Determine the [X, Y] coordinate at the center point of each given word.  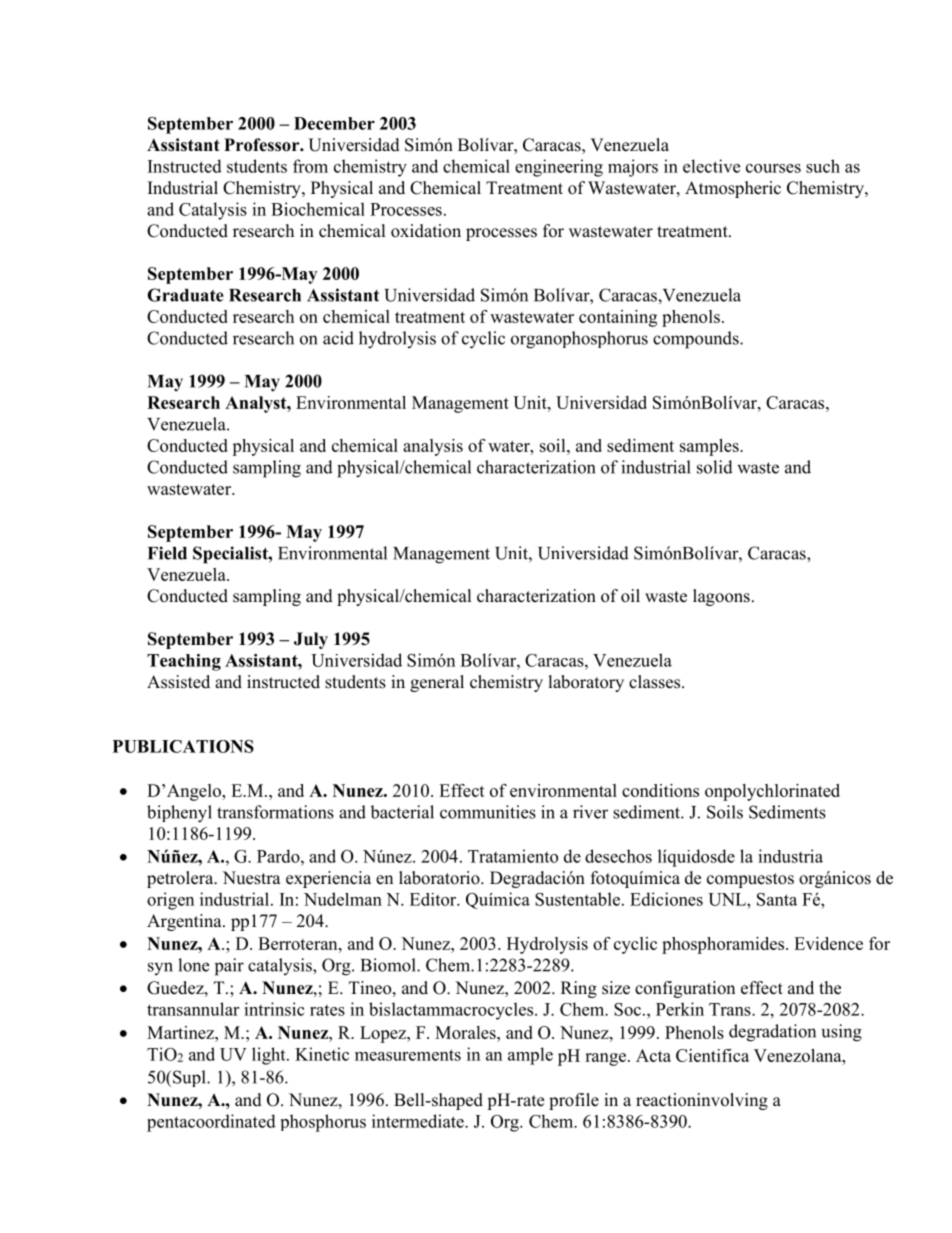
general [437, 683]
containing [618, 318]
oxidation [426, 231]
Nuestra [252, 878]
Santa [777, 899]
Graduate [185, 295]
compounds [697, 340]
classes [656, 682]
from [310, 166]
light [270, 1056]
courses [773, 168]
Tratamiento [513, 856]
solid [715, 467]
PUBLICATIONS [183, 746]
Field [167, 553]
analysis [433, 447]
